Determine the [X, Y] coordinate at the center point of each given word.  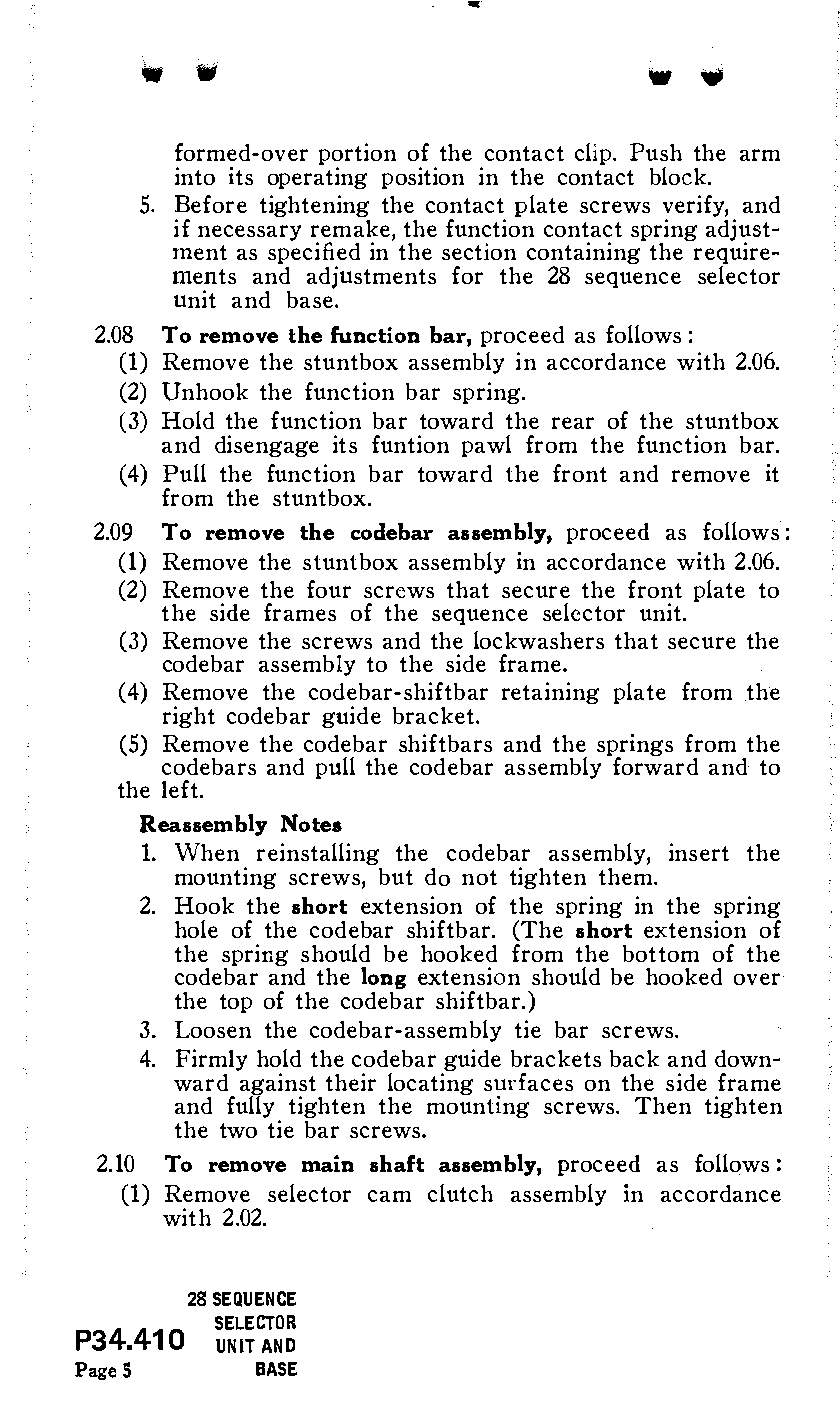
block [679, 176]
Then [663, 1105]
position [423, 178]
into [195, 176]
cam [389, 1196]
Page [95, 1371]
